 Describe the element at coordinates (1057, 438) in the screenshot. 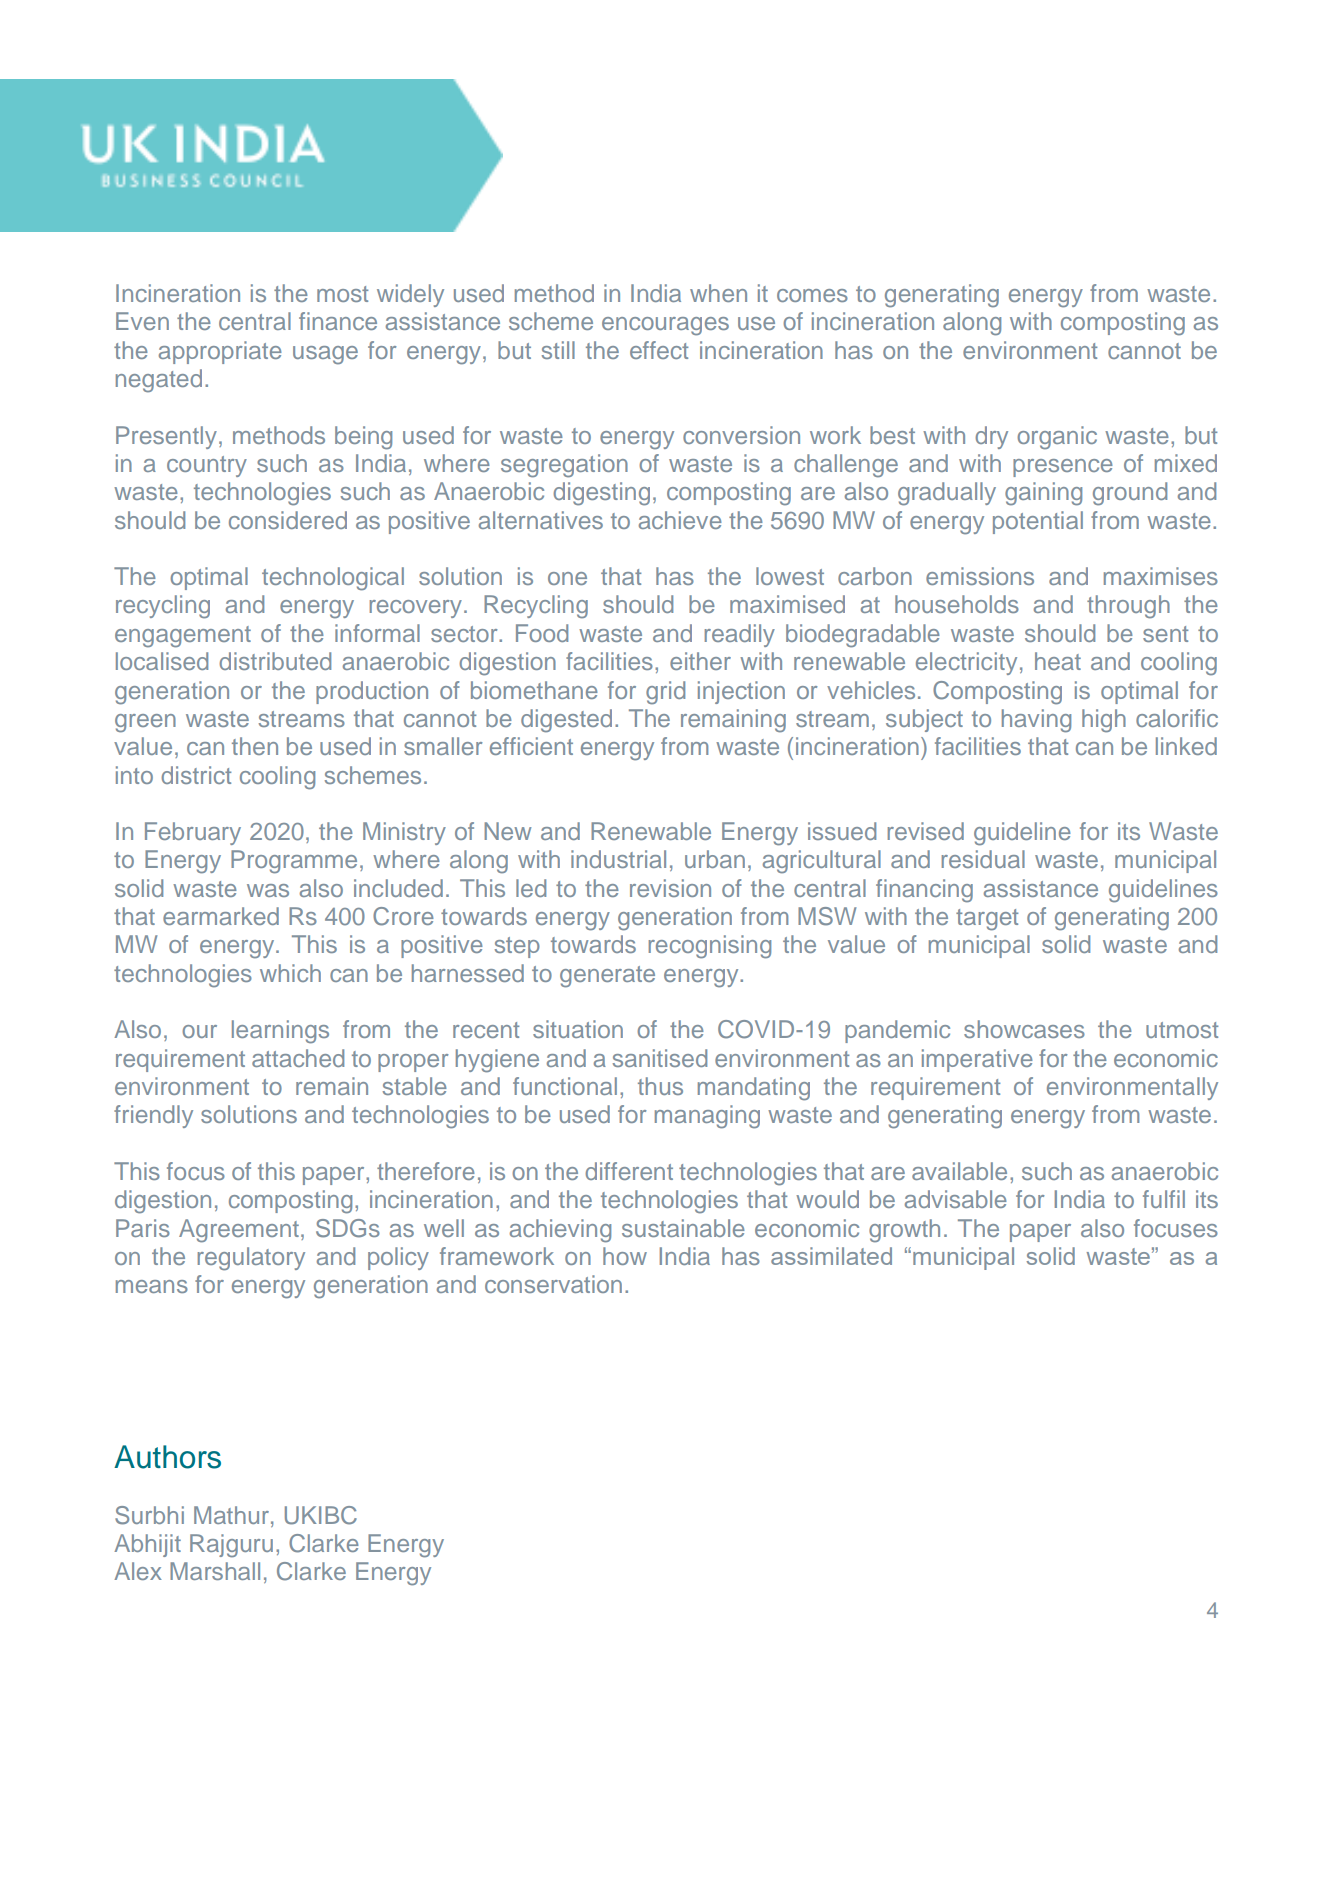

I see `organic` at that location.
